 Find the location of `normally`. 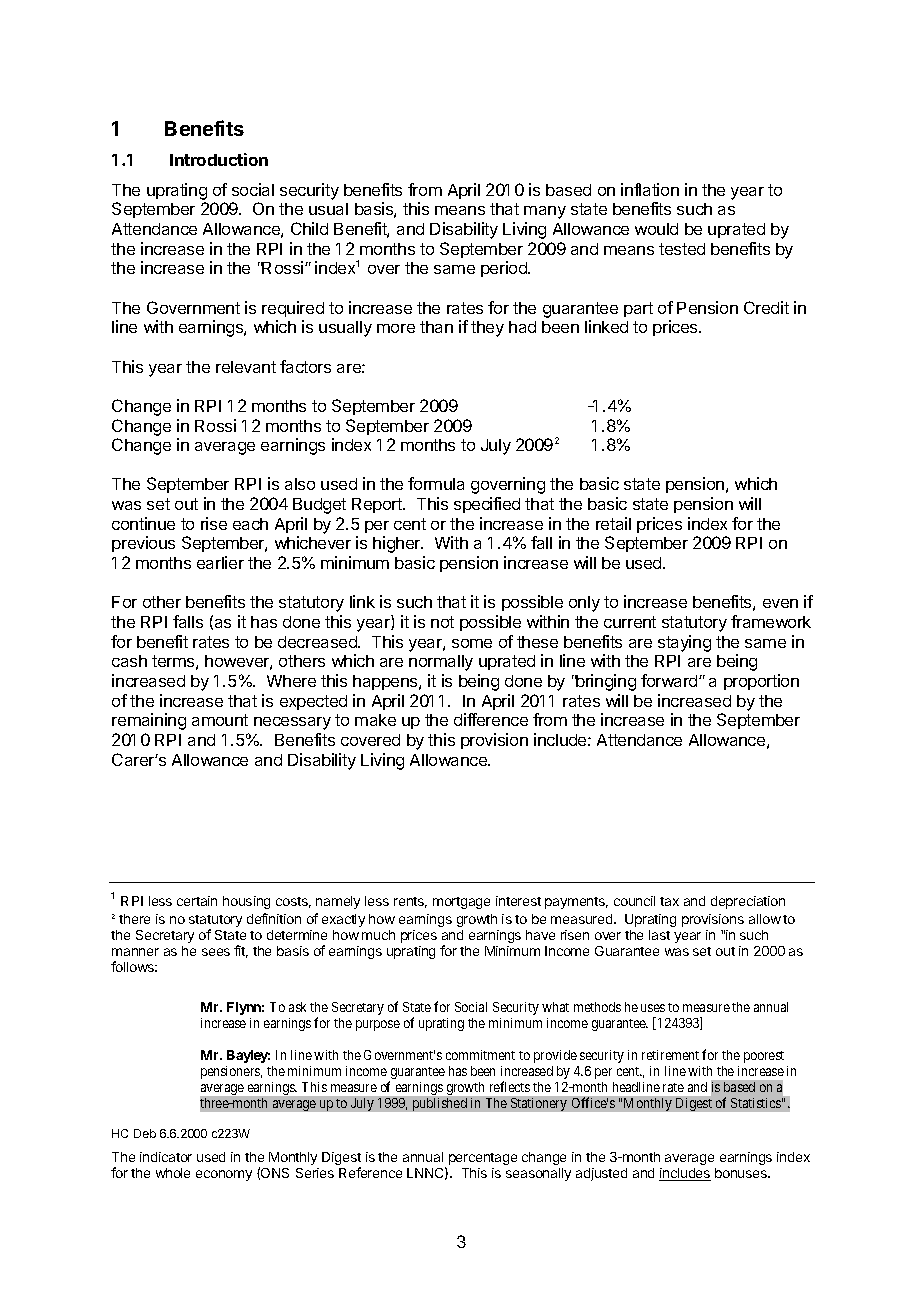

normally is located at coordinates (441, 663).
